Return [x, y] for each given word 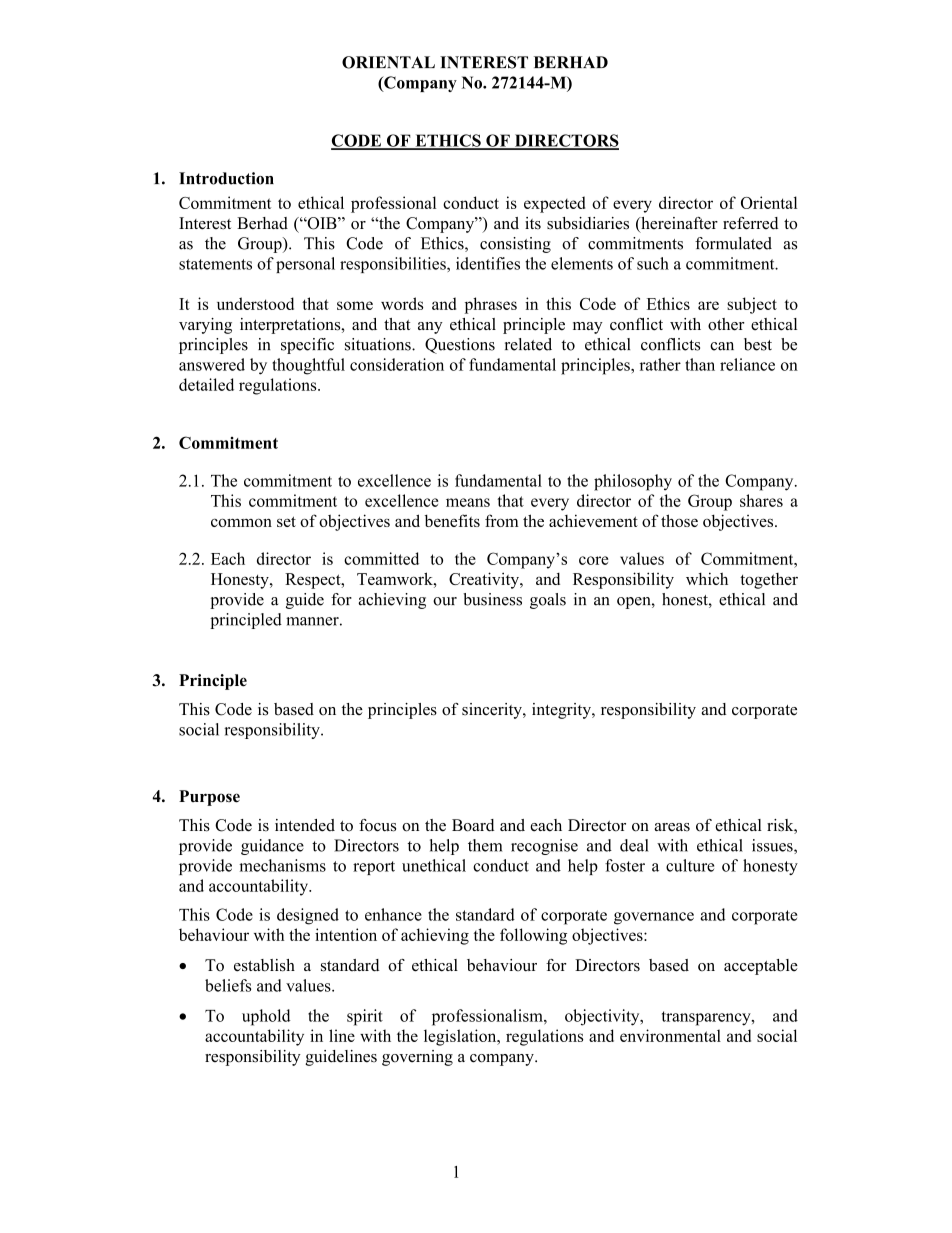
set [286, 521]
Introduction [226, 178]
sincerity [493, 711]
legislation [461, 1037]
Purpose [209, 798]
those [679, 520]
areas [672, 827]
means [468, 502]
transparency [707, 1018]
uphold [266, 1017]
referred [750, 223]
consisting [515, 245]
